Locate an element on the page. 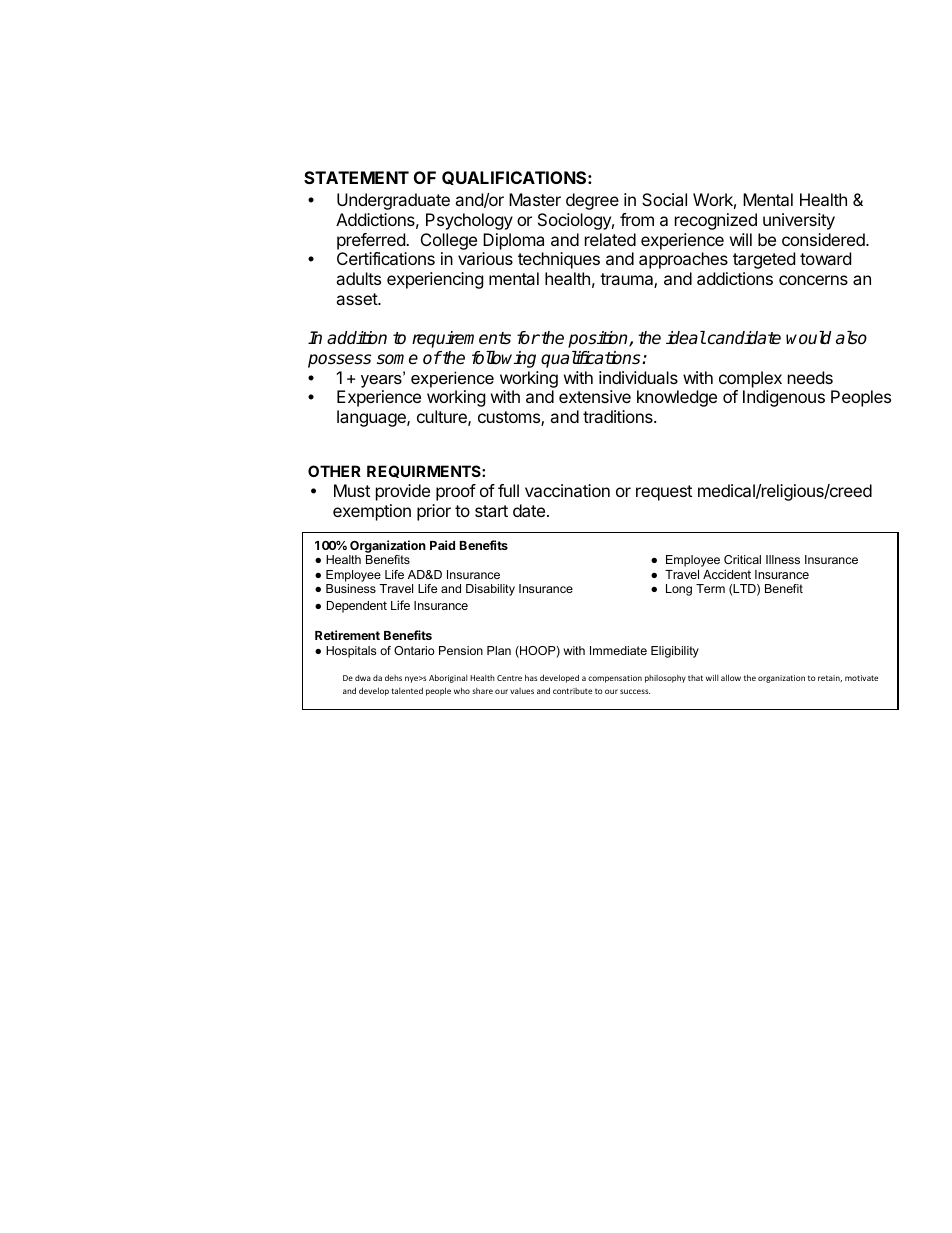 Image resolution: width=952 pixels, height=1233 pixels. degree is located at coordinates (592, 201).
